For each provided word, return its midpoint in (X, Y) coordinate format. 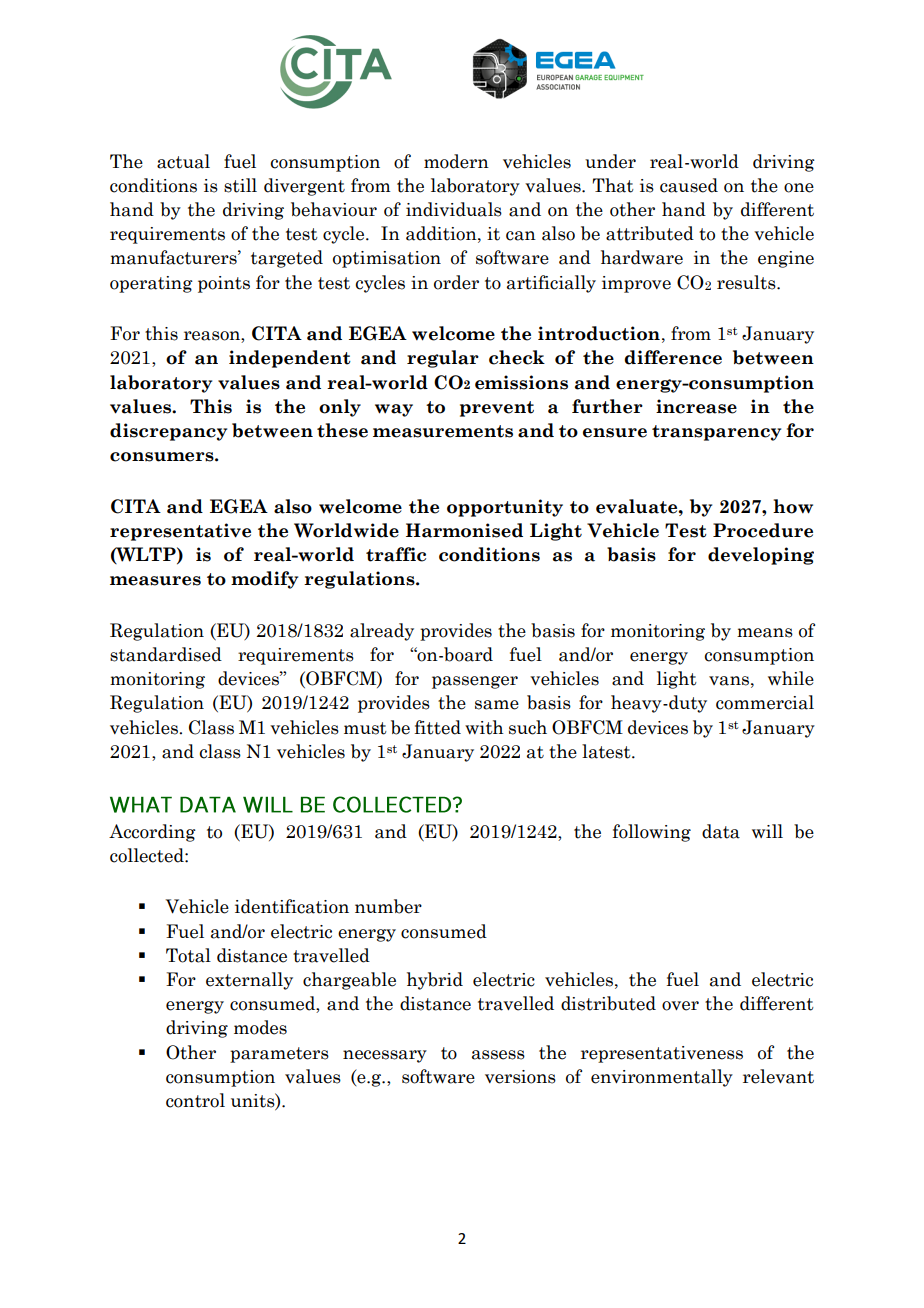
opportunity (505, 508)
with (484, 727)
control (195, 1100)
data (721, 831)
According (152, 833)
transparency (716, 433)
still (240, 185)
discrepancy (168, 432)
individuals (454, 209)
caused (689, 185)
